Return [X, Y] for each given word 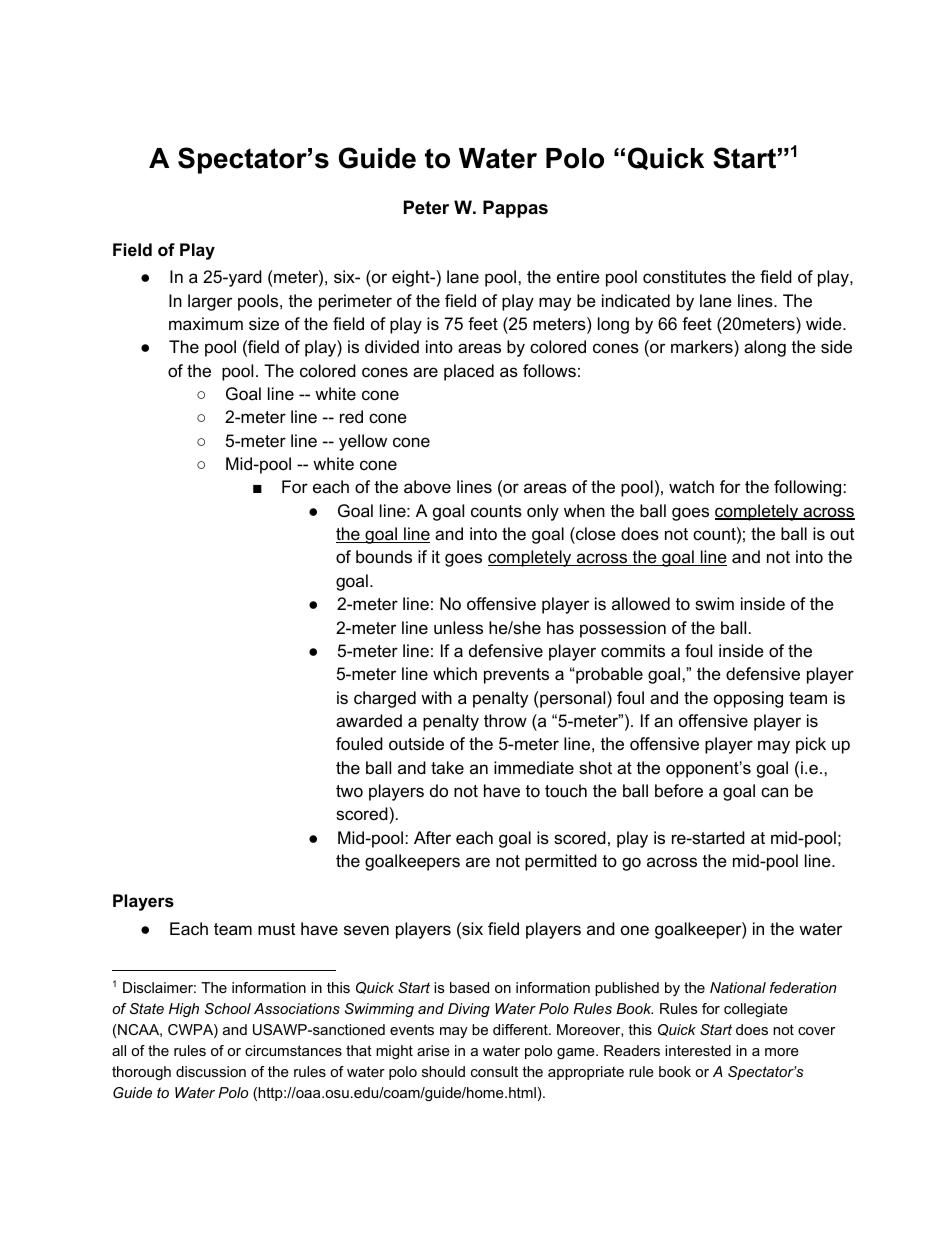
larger [210, 302]
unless [458, 628]
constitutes [684, 277]
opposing [748, 699]
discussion [211, 1071]
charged [385, 699]
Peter [426, 207]
